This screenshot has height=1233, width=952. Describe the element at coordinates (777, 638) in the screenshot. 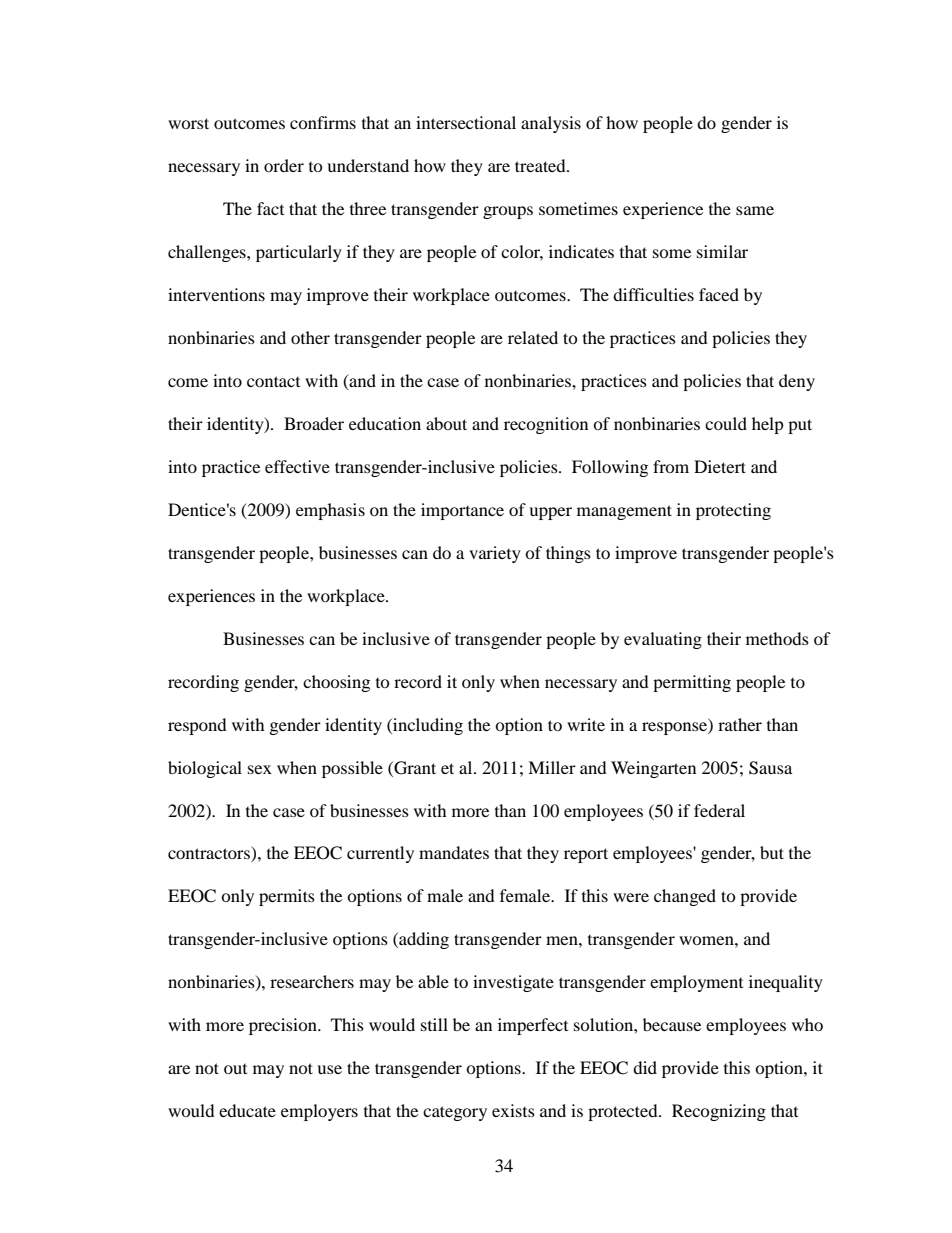

I see `methods` at that location.
